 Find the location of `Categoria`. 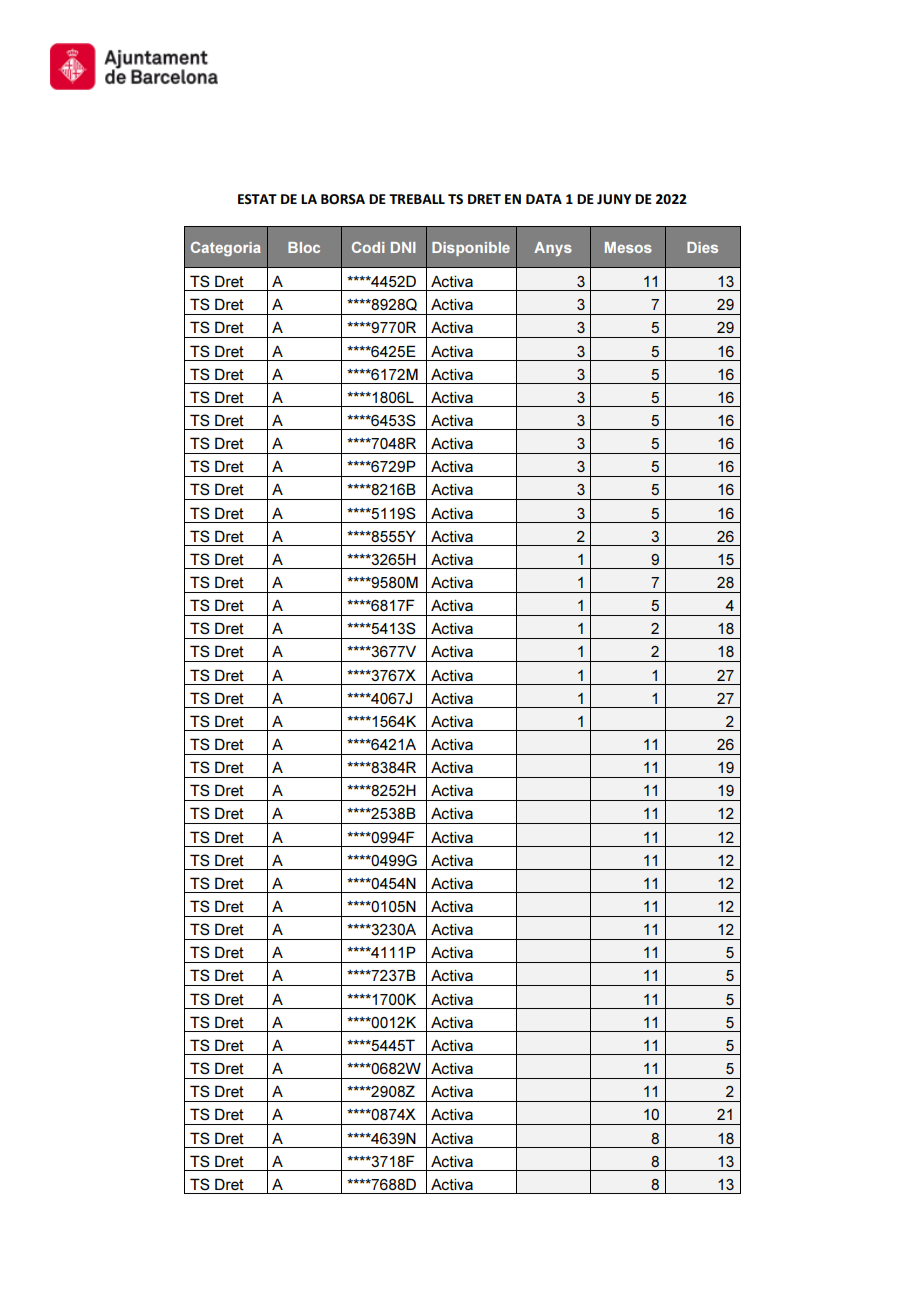

Categoria is located at coordinates (226, 249).
